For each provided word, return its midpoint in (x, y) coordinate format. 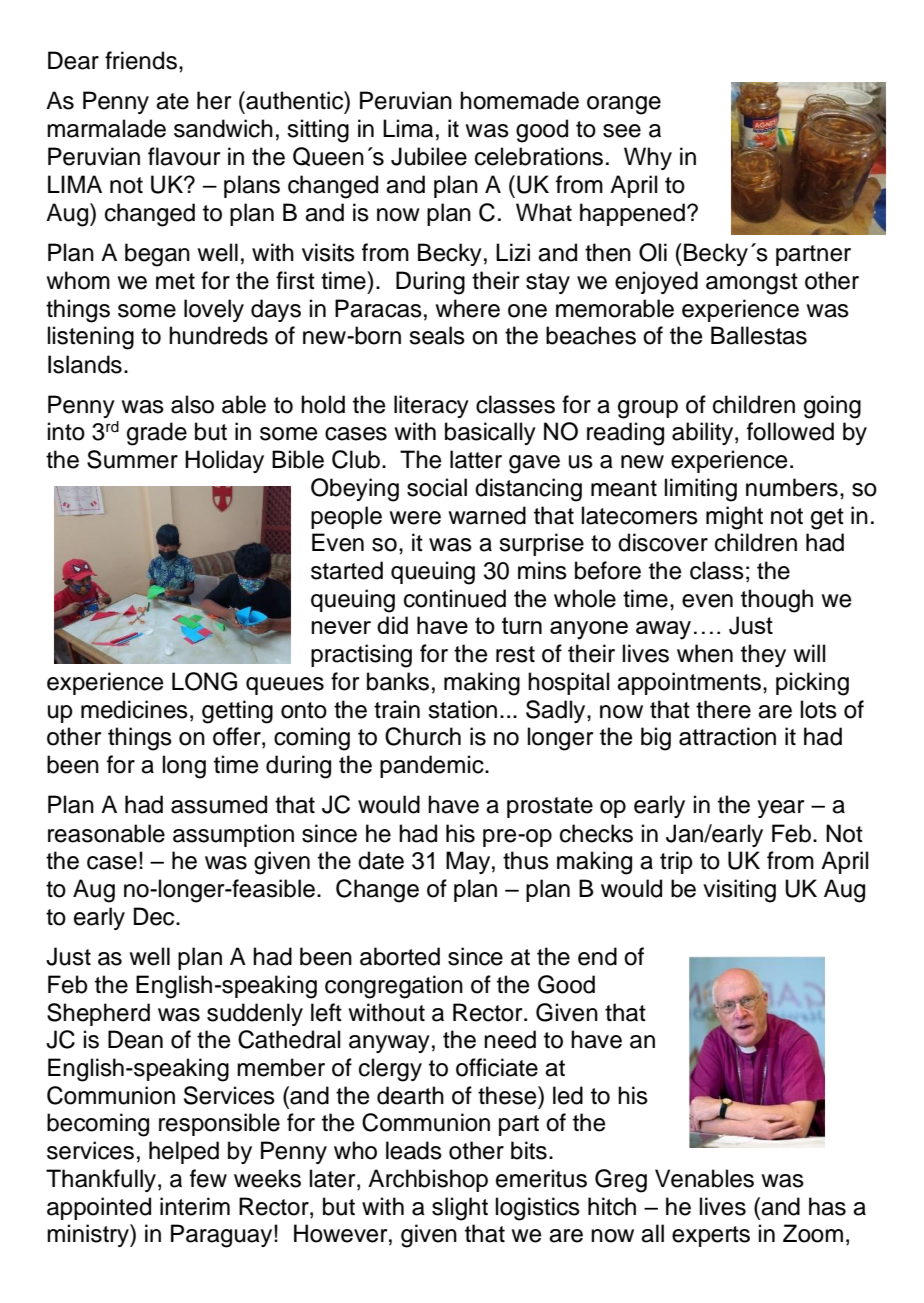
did (392, 625)
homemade (519, 100)
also (192, 404)
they (763, 655)
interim (195, 1206)
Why (648, 158)
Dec (155, 916)
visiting (739, 891)
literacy (431, 406)
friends (141, 60)
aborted (400, 956)
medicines (134, 709)
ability (704, 433)
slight (460, 1209)
